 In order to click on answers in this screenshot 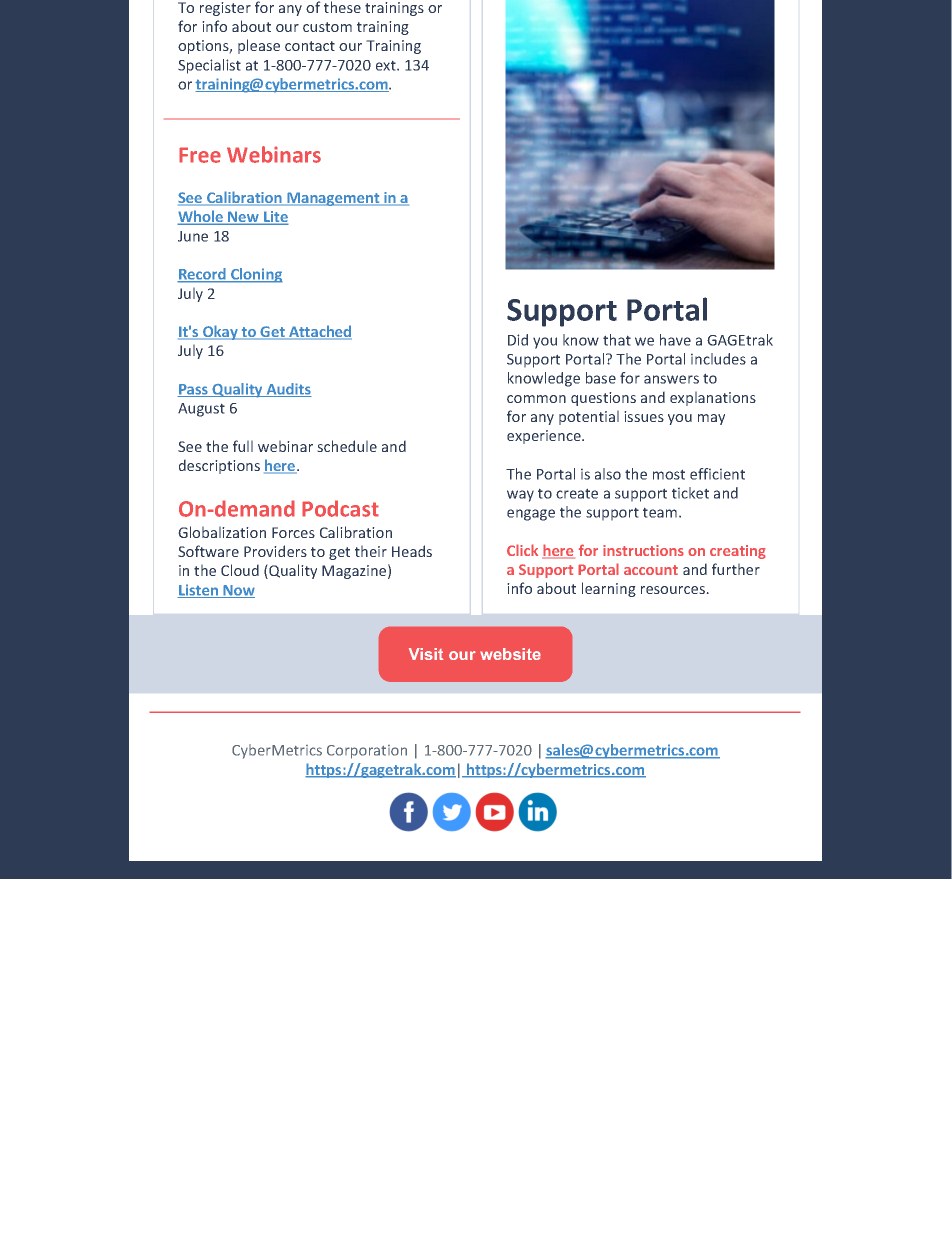, I will do `click(671, 379)`.
